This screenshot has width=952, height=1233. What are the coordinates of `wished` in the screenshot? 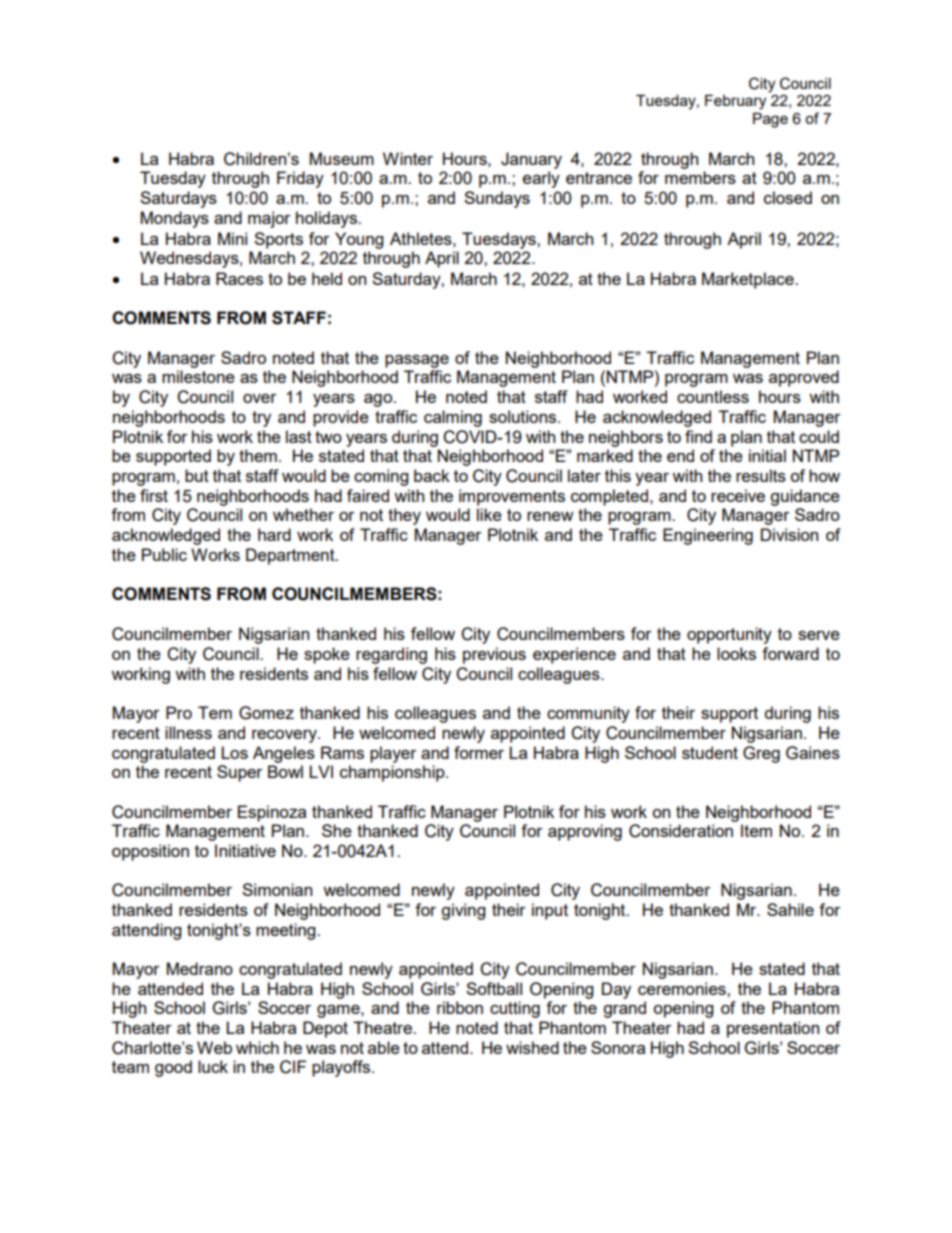 It's located at (532, 1047).
